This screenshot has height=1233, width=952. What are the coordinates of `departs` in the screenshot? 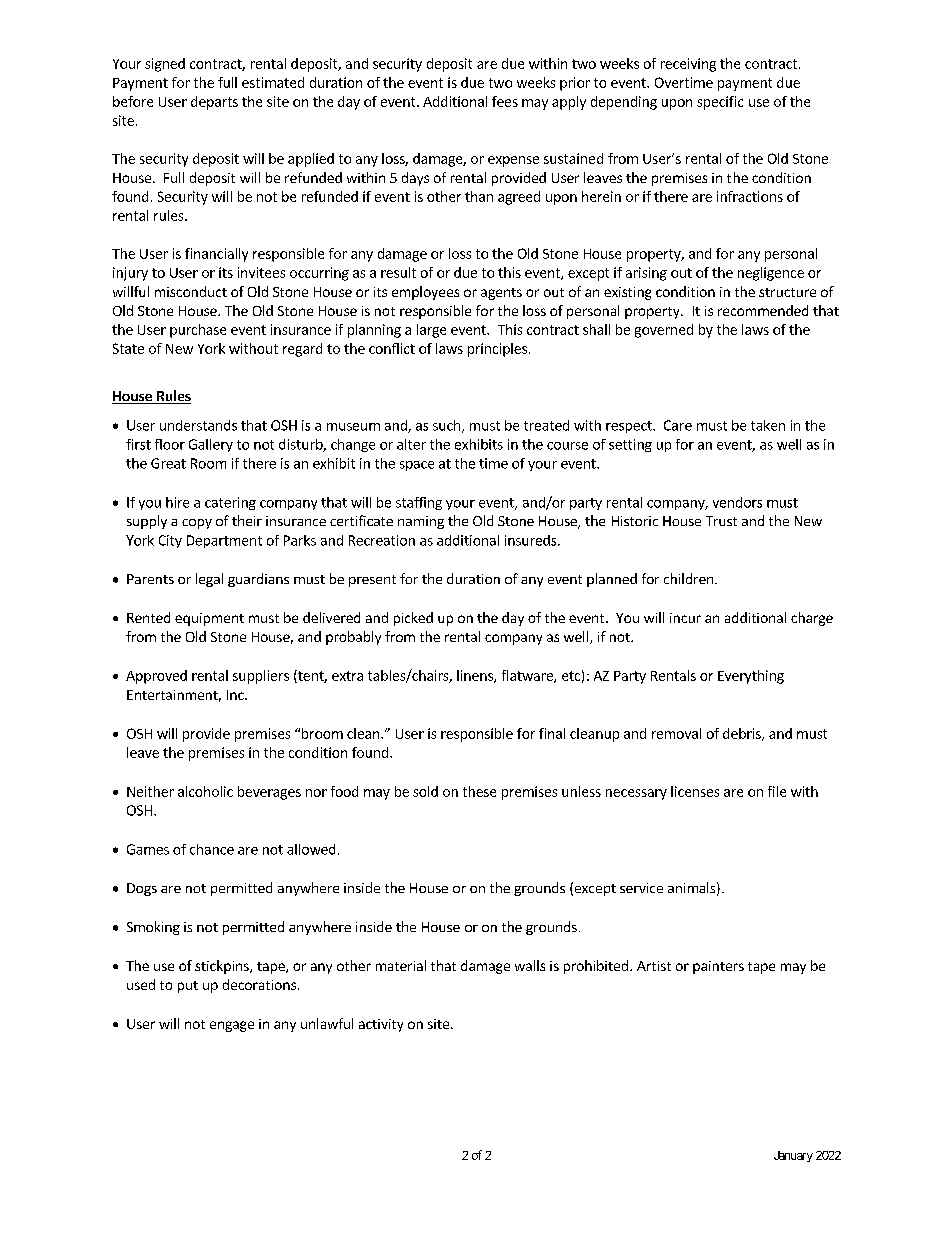 It's located at (214, 103).
